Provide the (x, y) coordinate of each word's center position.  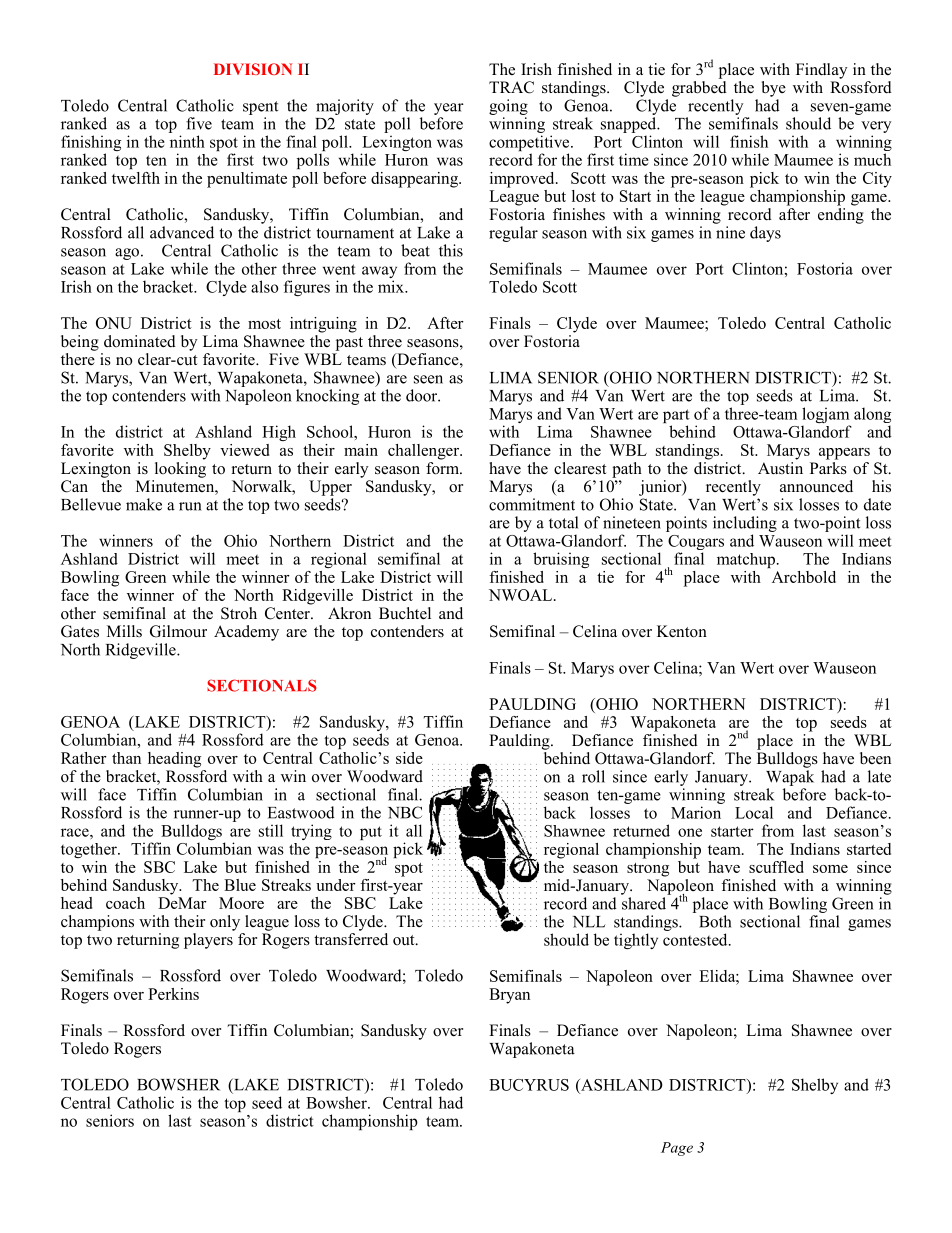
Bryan (509, 996)
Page (677, 1149)
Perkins (173, 994)
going (508, 107)
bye (774, 89)
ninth (187, 141)
